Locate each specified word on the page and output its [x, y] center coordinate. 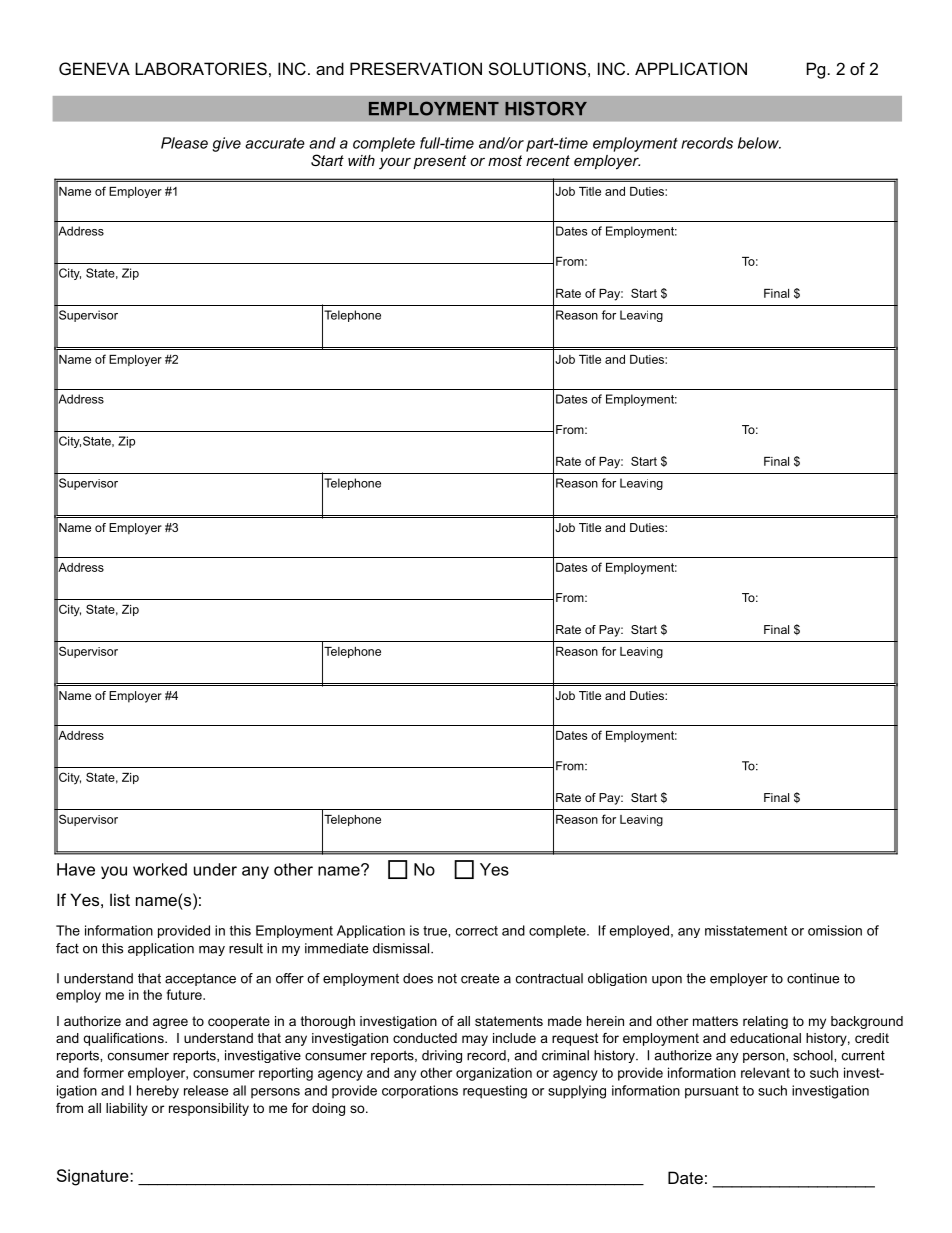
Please [184, 143]
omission [835, 930]
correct [477, 931]
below [759, 143]
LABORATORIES [201, 68]
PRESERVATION [416, 68]
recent [548, 160]
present [439, 162]
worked [160, 869]
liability [127, 1109]
